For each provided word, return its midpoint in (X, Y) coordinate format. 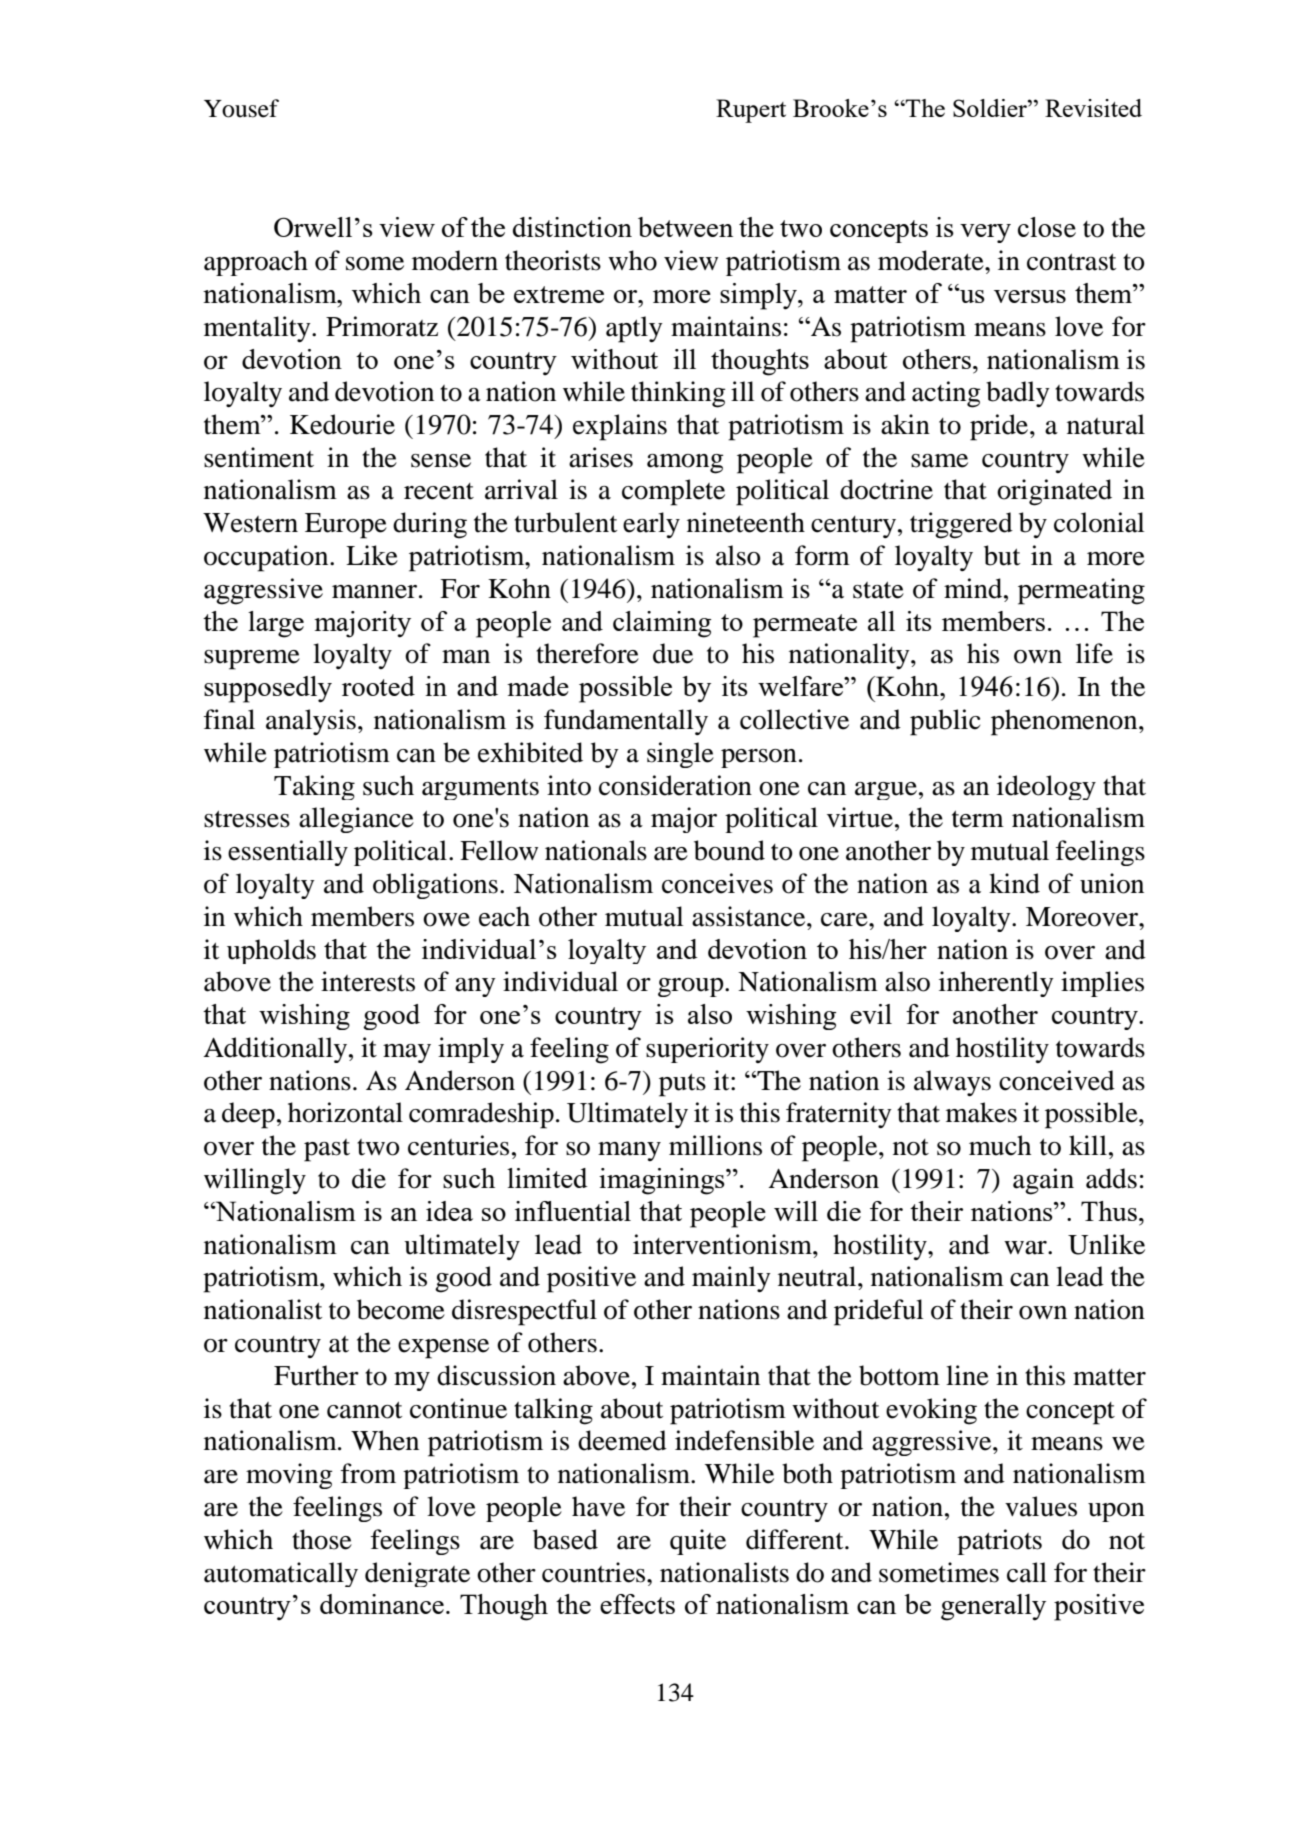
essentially (288, 853)
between (685, 227)
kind (1014, 883)
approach (256, 263)
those (322, 1539)
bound (729, 850)
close (1047, 227)
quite (698, 1542)
